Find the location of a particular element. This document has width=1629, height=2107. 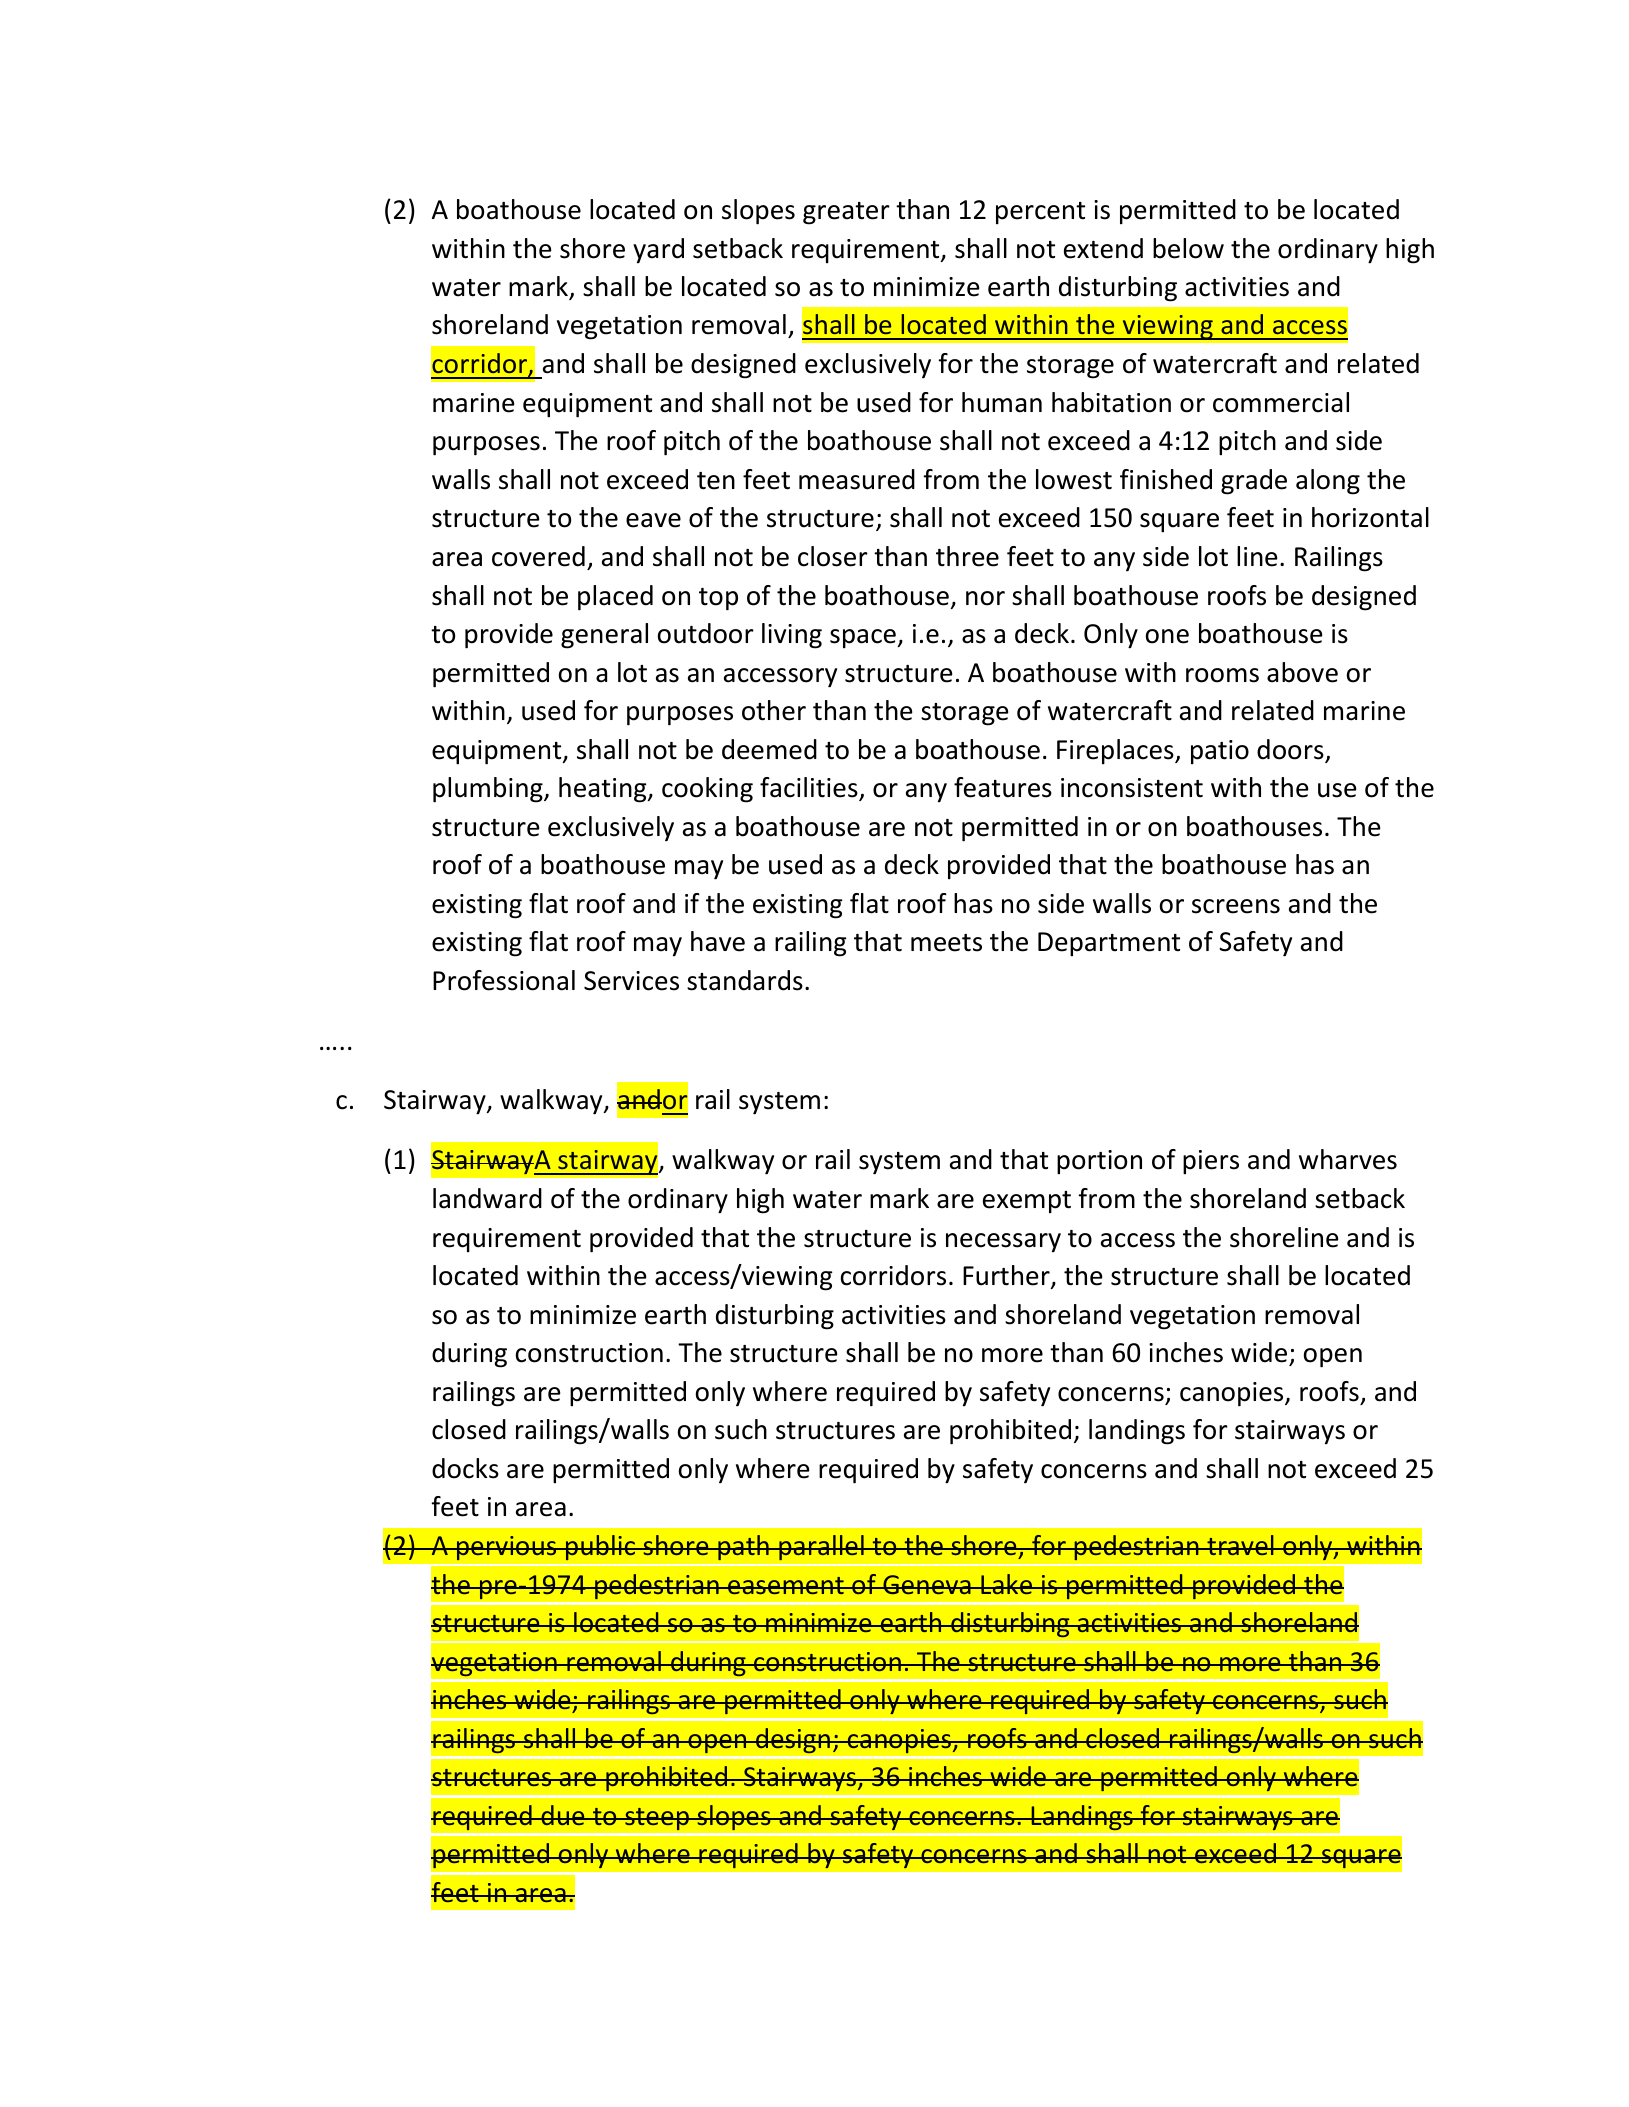

docks is located at coordinates (465, 1468).
